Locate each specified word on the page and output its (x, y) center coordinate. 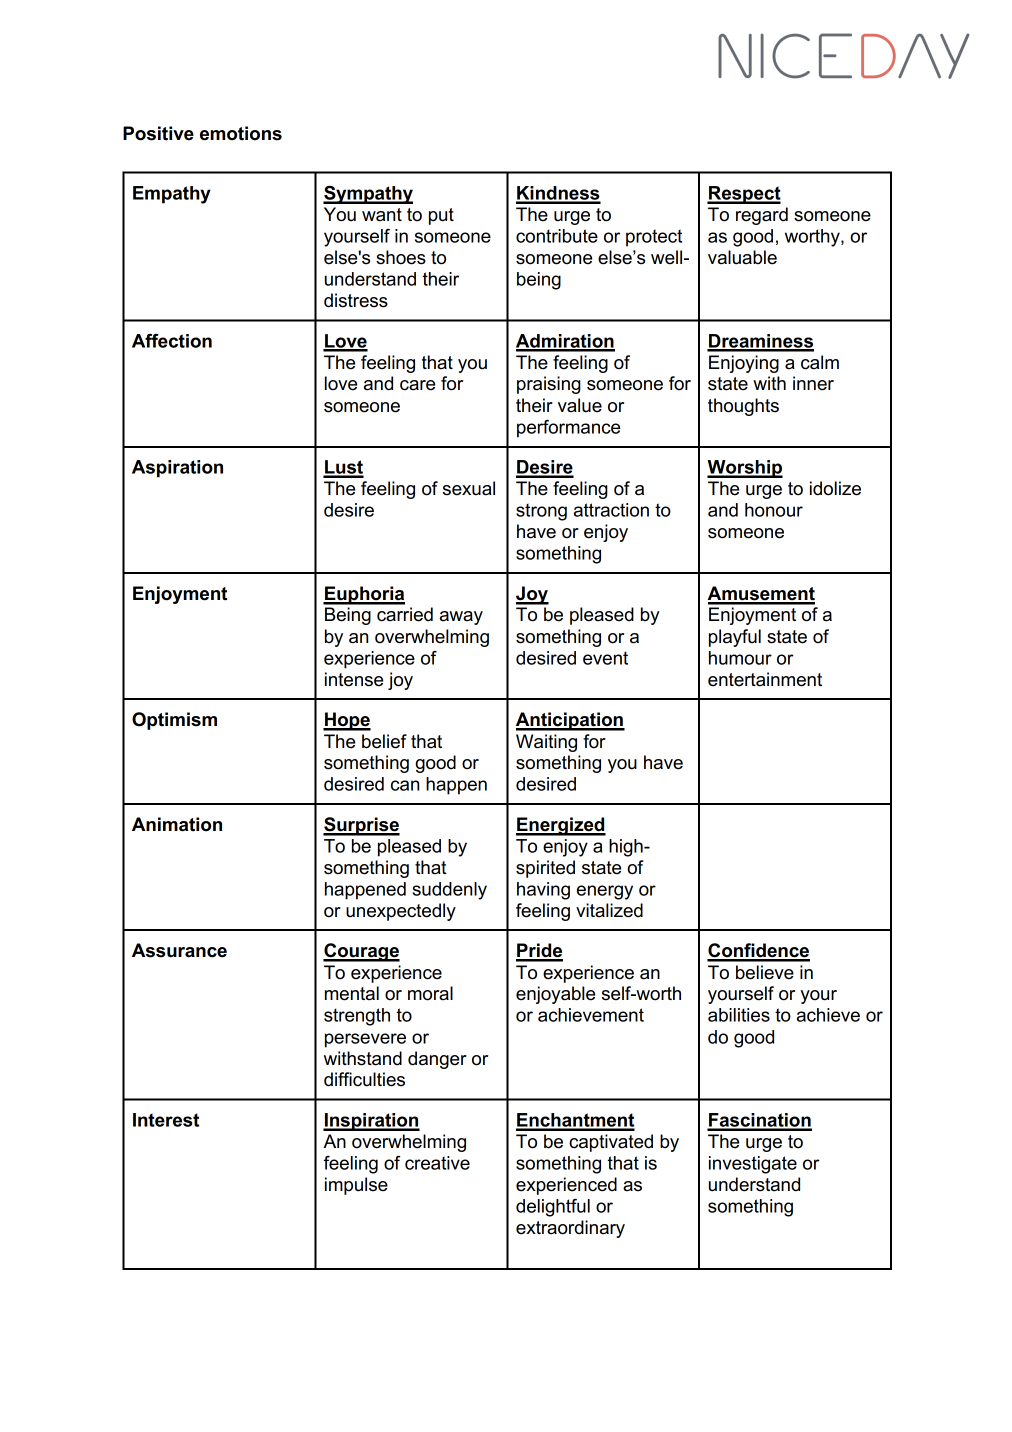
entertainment (765, 679)
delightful (553, 1208)
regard (762, 216)
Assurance (179, 950)
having (543, 891)
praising (549, 385)
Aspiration (177, 469)
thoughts (743, 407)
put (441, 216)
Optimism (174, 721)
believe (765, 972)
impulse (356, 1186)
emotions (241, 133)
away (461, 618)
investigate (753, 1165)
